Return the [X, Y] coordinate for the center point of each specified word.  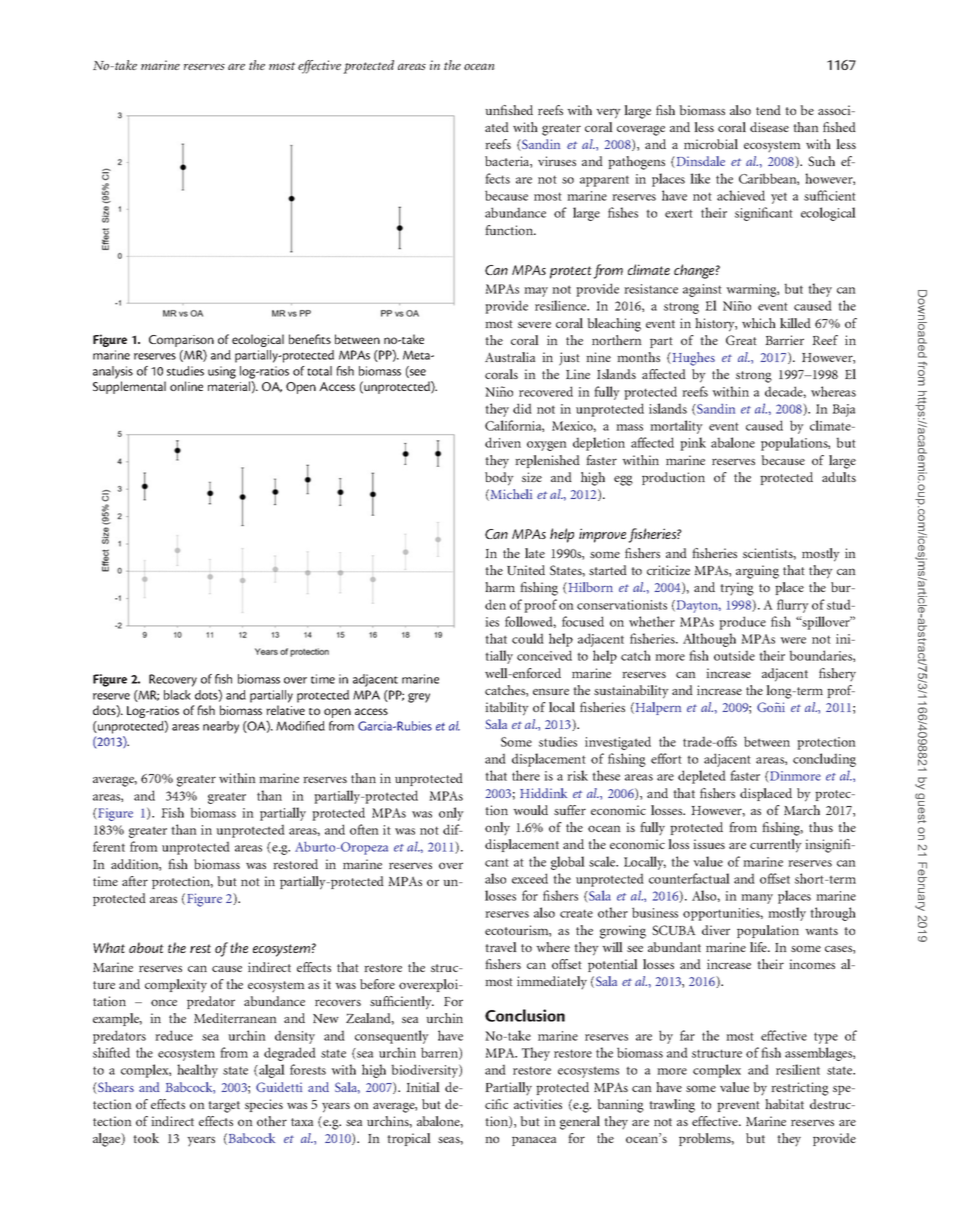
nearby [221, 727]
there [526, 775]
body [499, 479]
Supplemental [129, 387]
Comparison [181, 342]
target [224, 1107]
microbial [711, 144]
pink [693, 444]
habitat [784, 1104]
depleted [702, 777]
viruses [557, 161]
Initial [423, 1087]
